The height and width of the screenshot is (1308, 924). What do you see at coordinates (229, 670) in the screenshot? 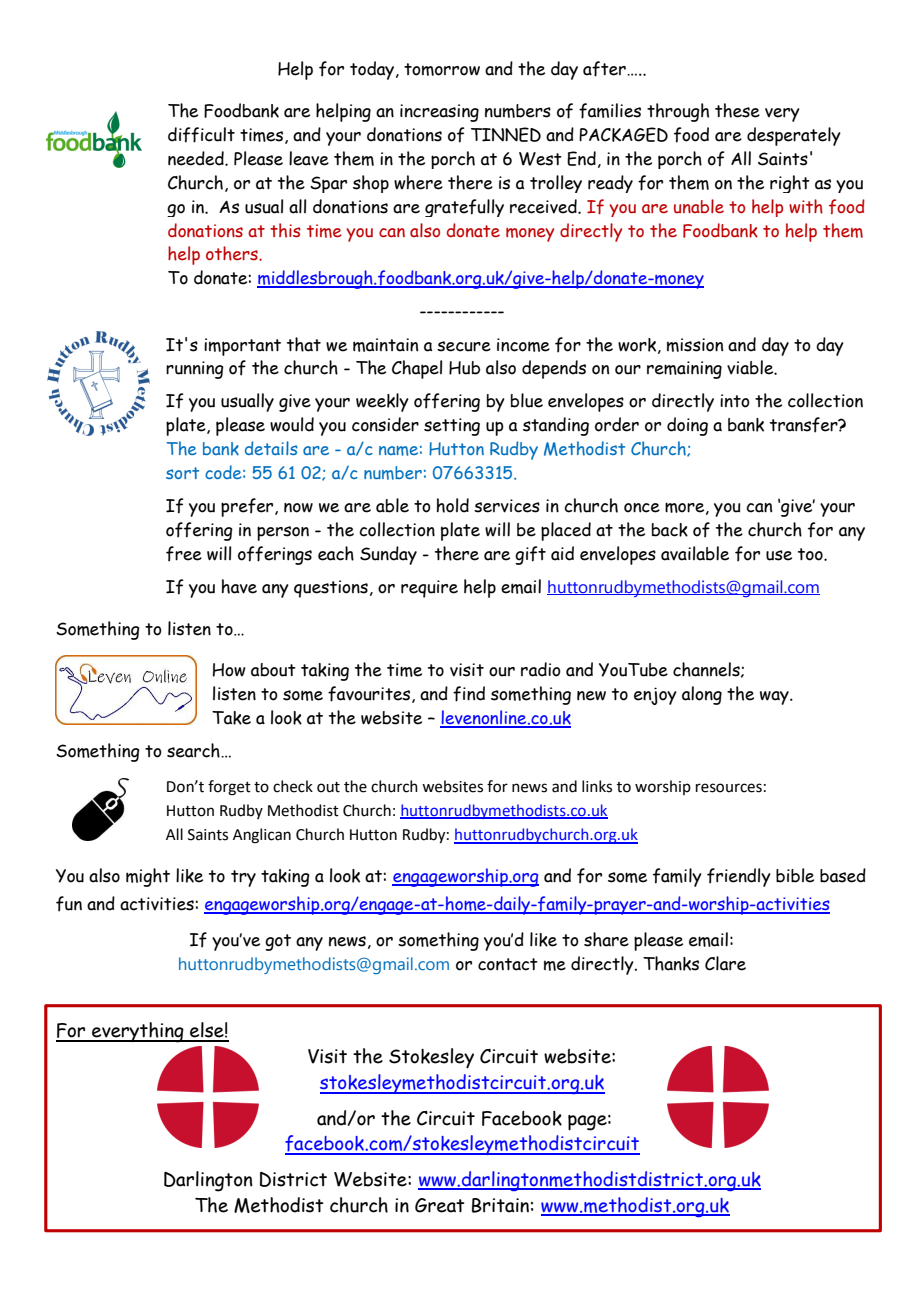
I see `How` at bounding box center [229, 670].
